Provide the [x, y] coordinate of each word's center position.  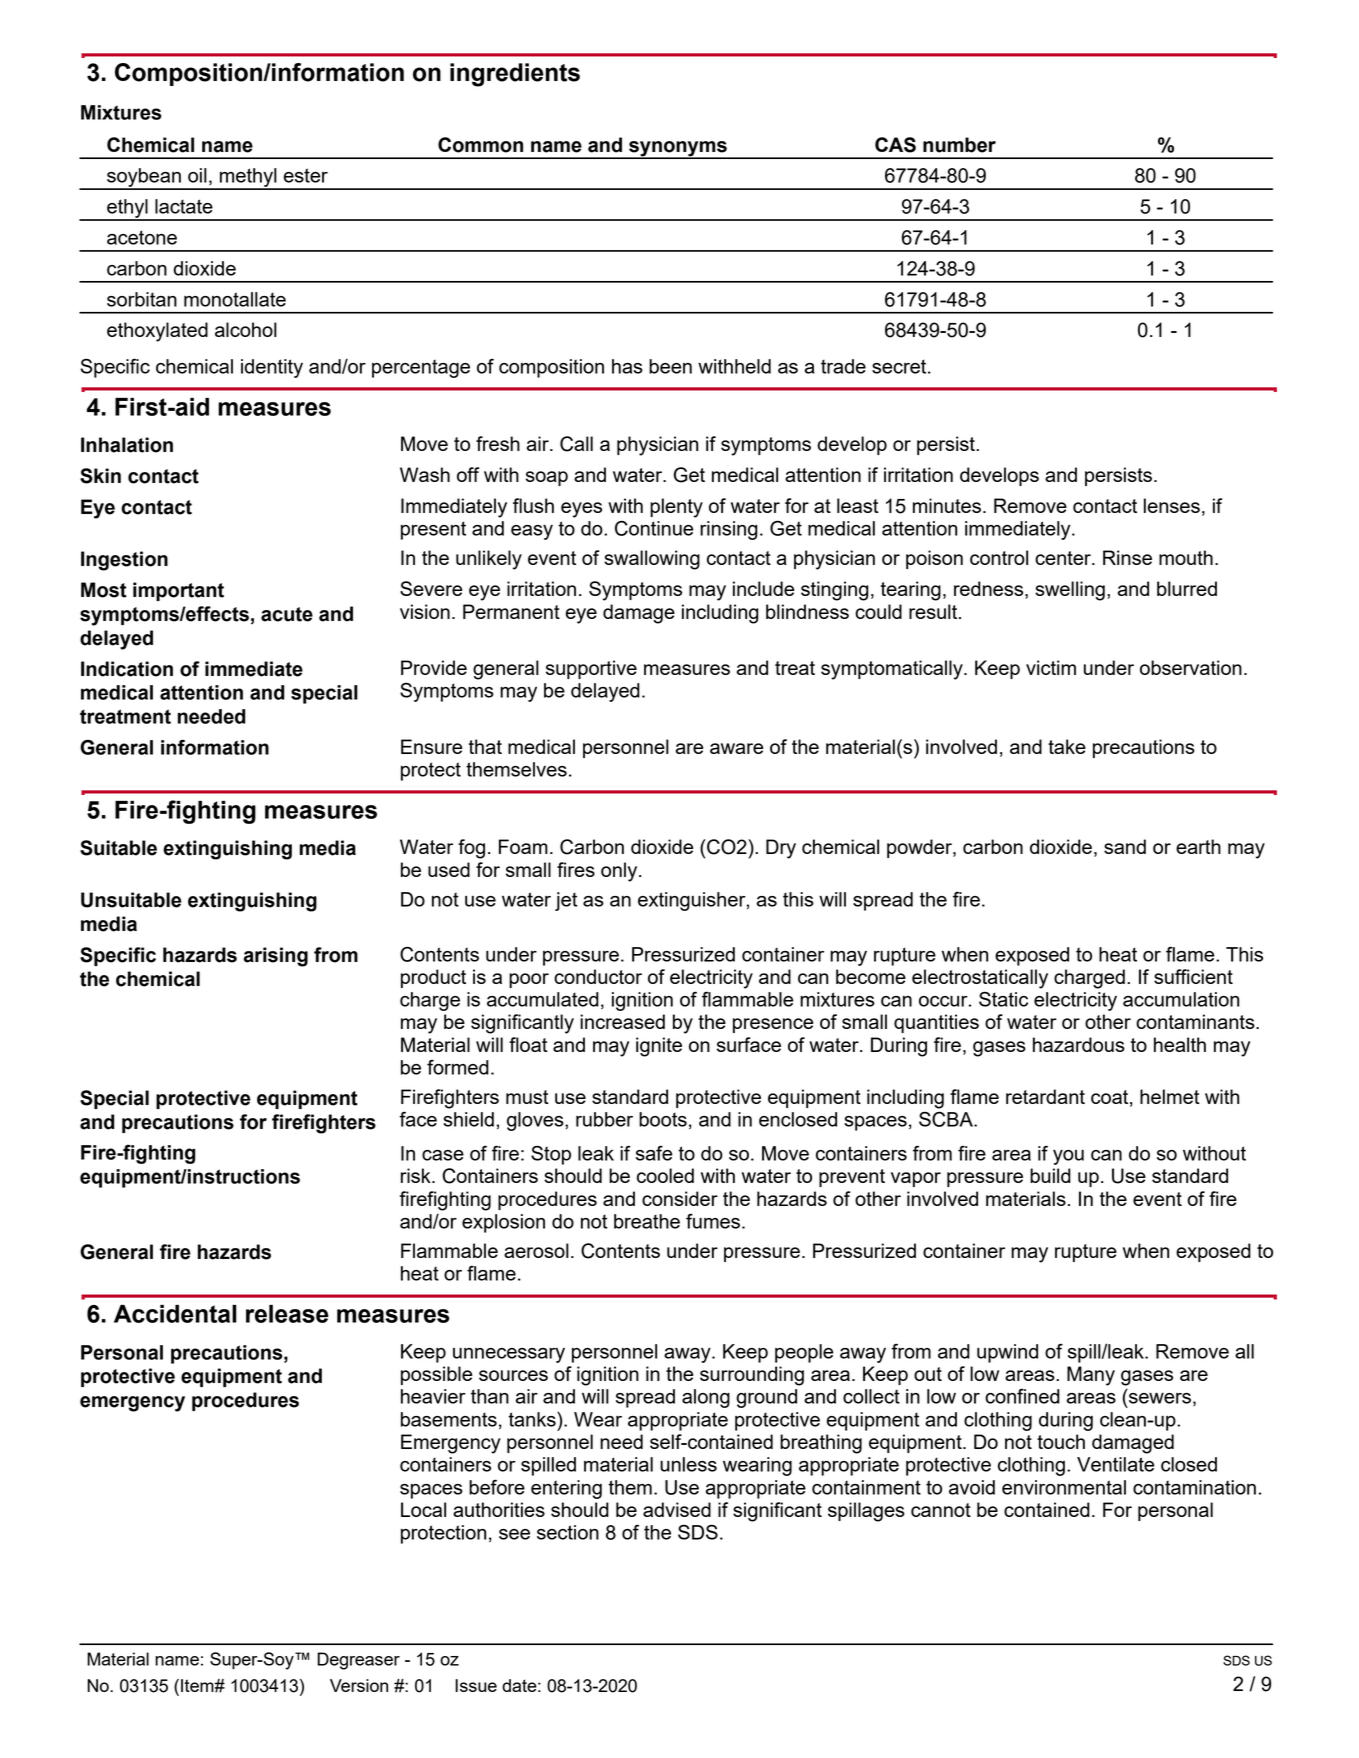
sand [1125, 846]
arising [276, 957]
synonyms [678, 150]
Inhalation [127, 445]
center [1064, 558]
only [620, 872]
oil [197, 175]
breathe [647, 1221]
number [959, 145]
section [568, 1532]
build [1050, 1175]
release [287, 1314]
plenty [676, 508]
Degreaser [358, 1661]
